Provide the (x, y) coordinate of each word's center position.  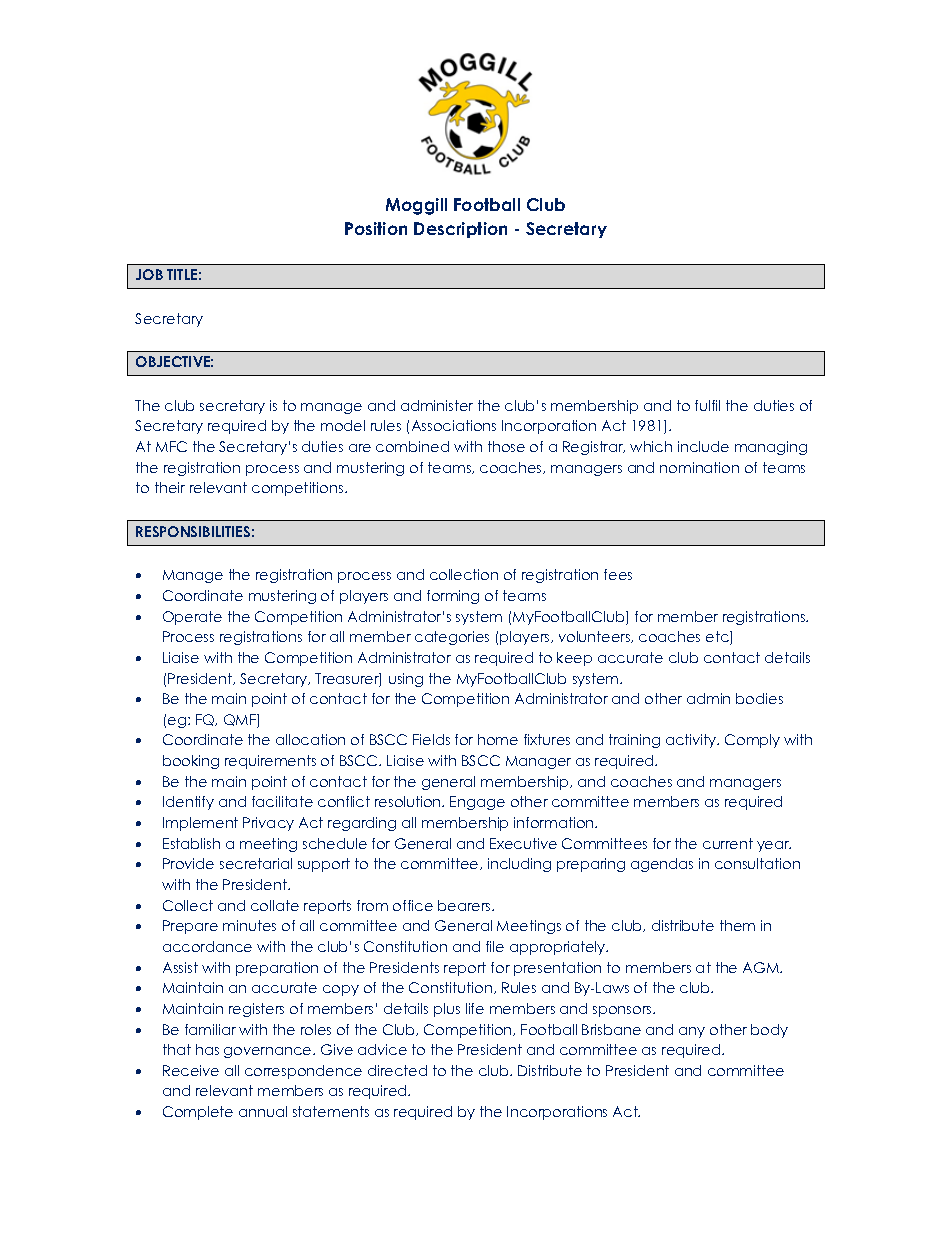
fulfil (707, 405)
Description (460, 230)
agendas (662, 865)
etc (718, 638)
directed (397, 1070)
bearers (465, 905)
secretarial (256, 863)
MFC (171, 446)
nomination (699, 467)
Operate (192, 618)
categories (452, 638)
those (506, 446)
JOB (149, 274)
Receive (191, 1070)
